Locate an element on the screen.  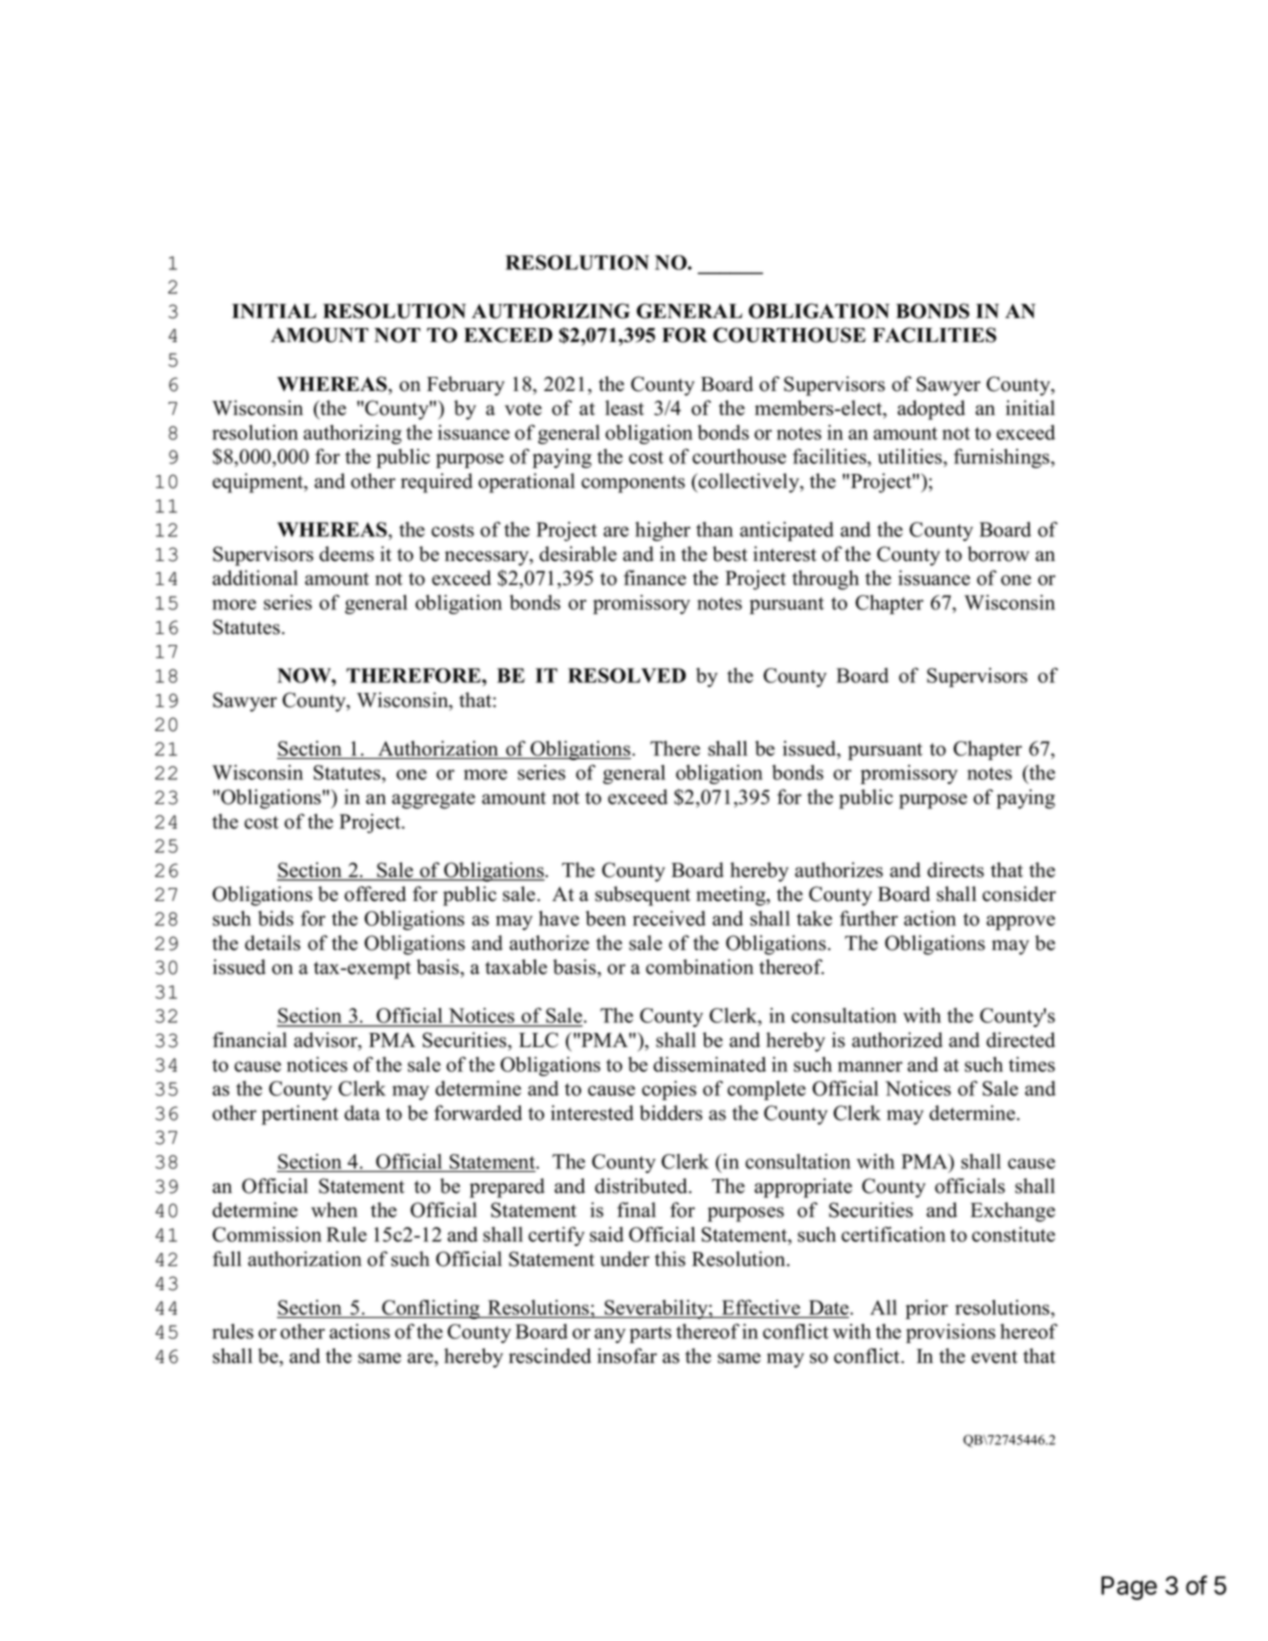
required is located at coordinates (437, 483).
